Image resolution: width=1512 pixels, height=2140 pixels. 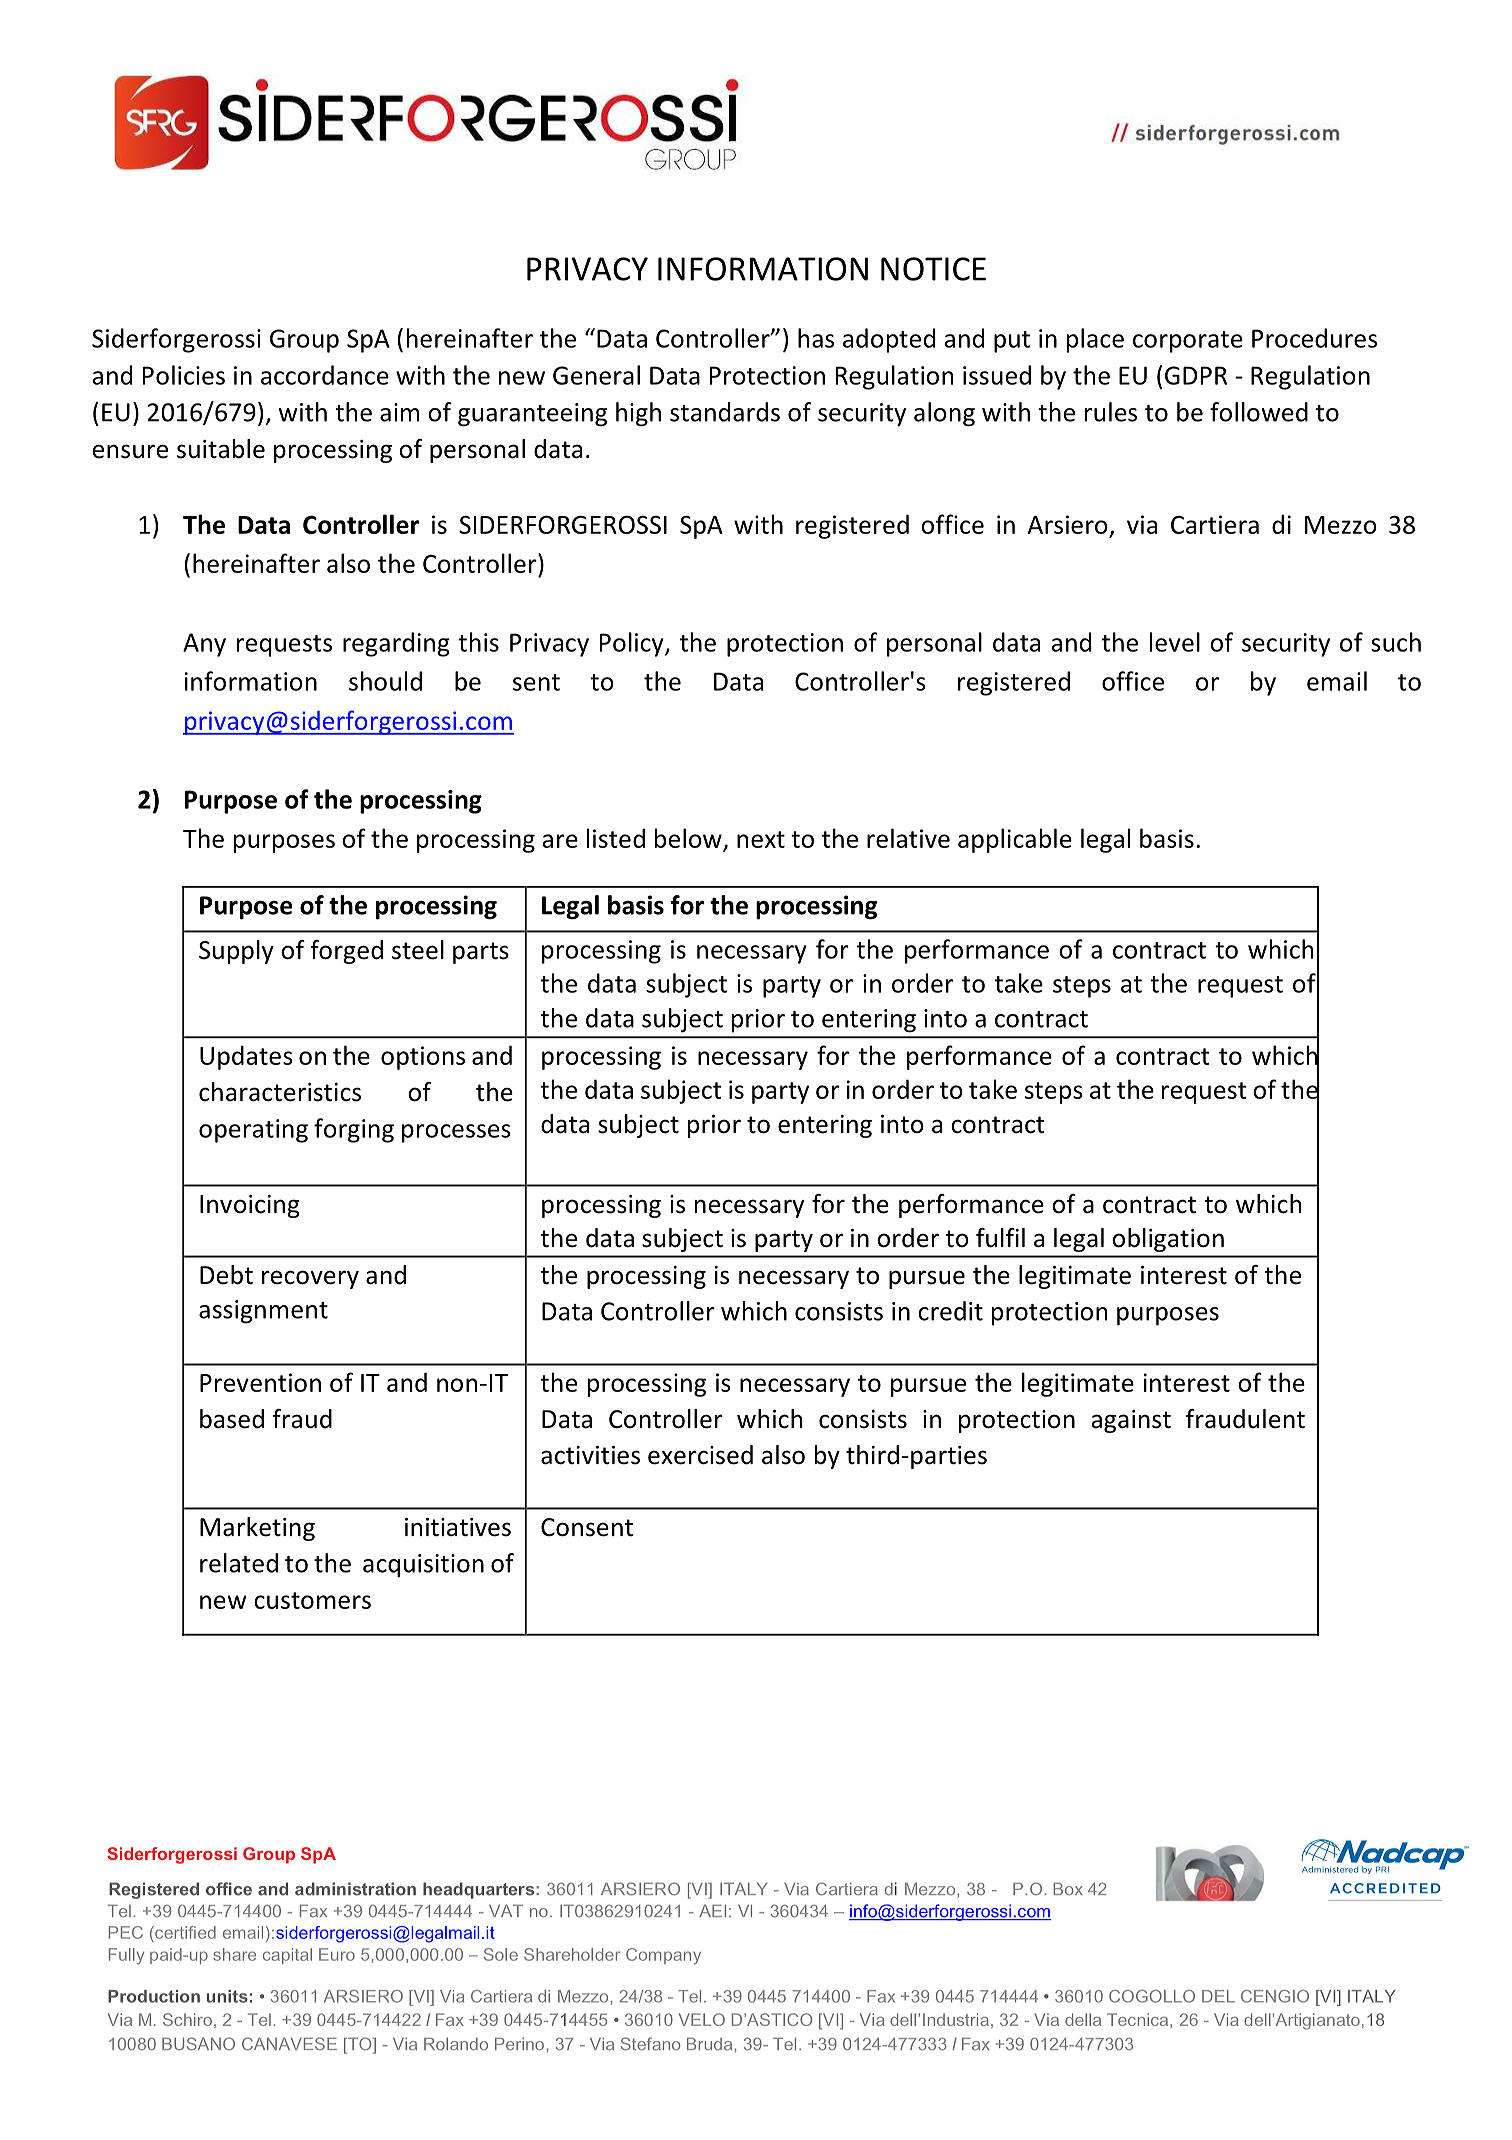 What do you see at coordinates (1015, 840) in the document?
I see `applicable` at bounding box center [1015, 840].
